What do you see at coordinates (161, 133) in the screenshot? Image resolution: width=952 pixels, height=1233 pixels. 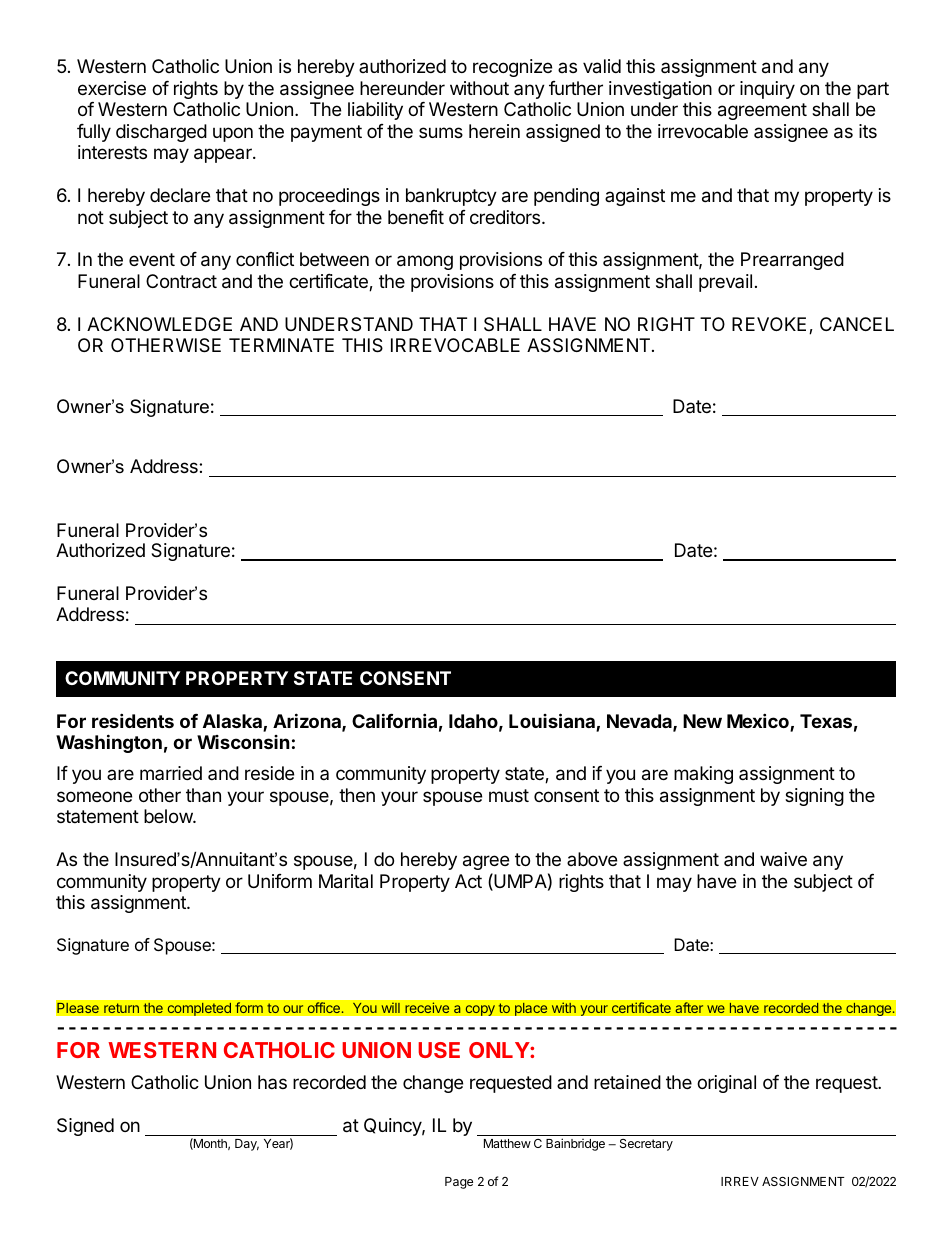 I see `discharged` at bounding box center [161, 133].
